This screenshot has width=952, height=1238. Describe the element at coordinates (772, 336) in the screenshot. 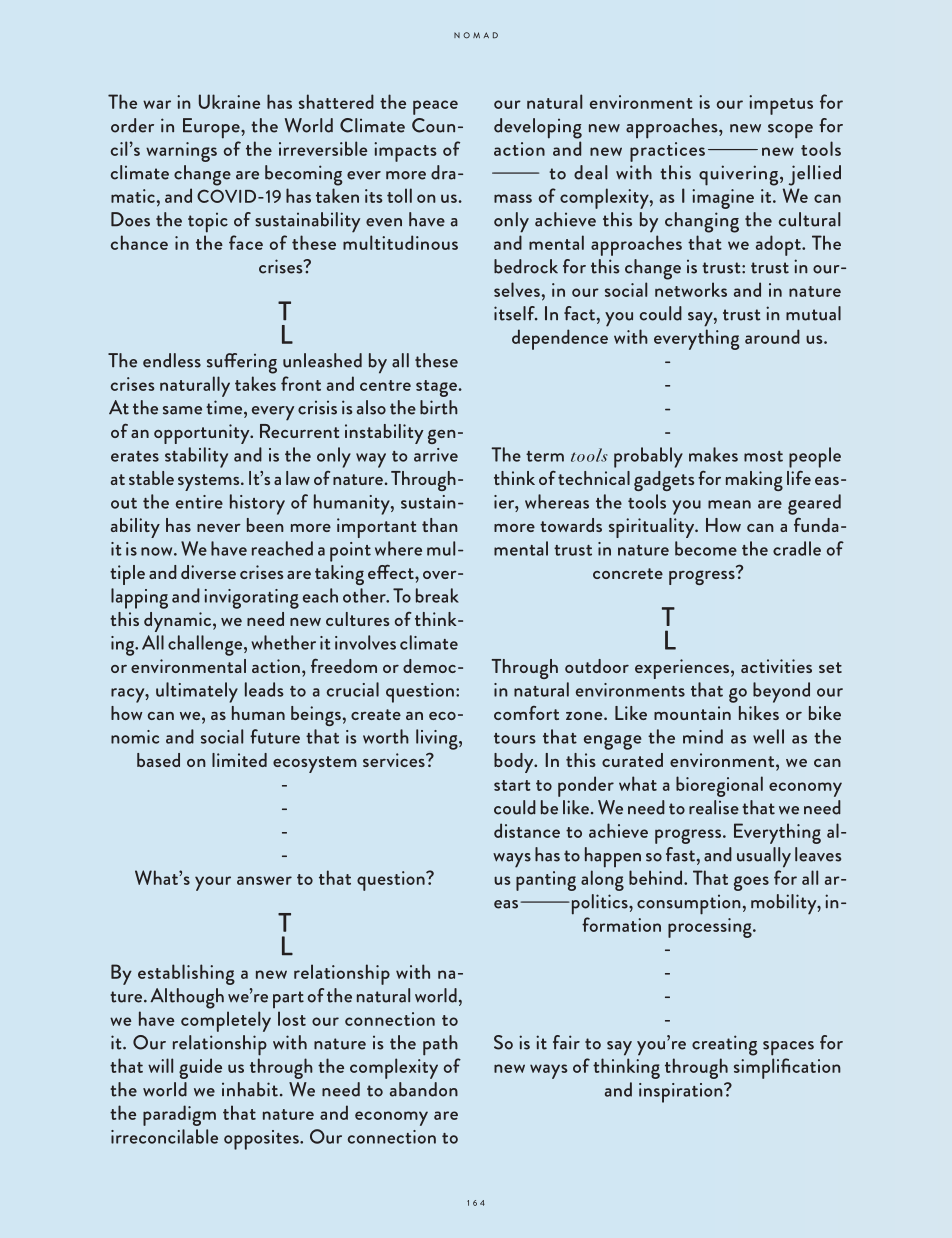

I see `around` at that location.
